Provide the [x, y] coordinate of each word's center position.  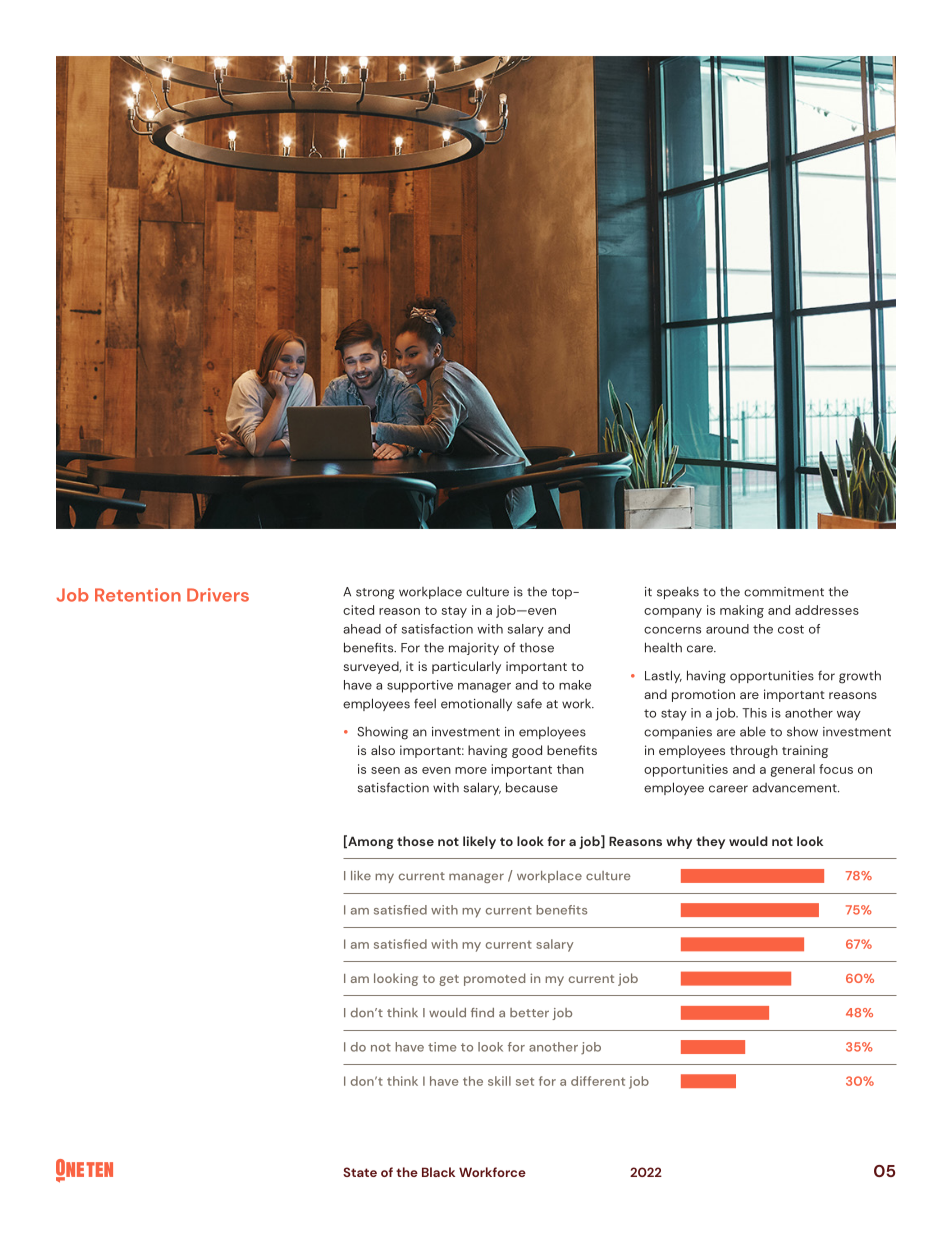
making [742, 611]
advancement [795, 788]
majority [474, 649]
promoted [494, 979]
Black [438, 1172]
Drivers [218, 595]
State [360, 1172]
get [449, 980]
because [532, 787]
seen [385, 770]
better [529, 1013]
